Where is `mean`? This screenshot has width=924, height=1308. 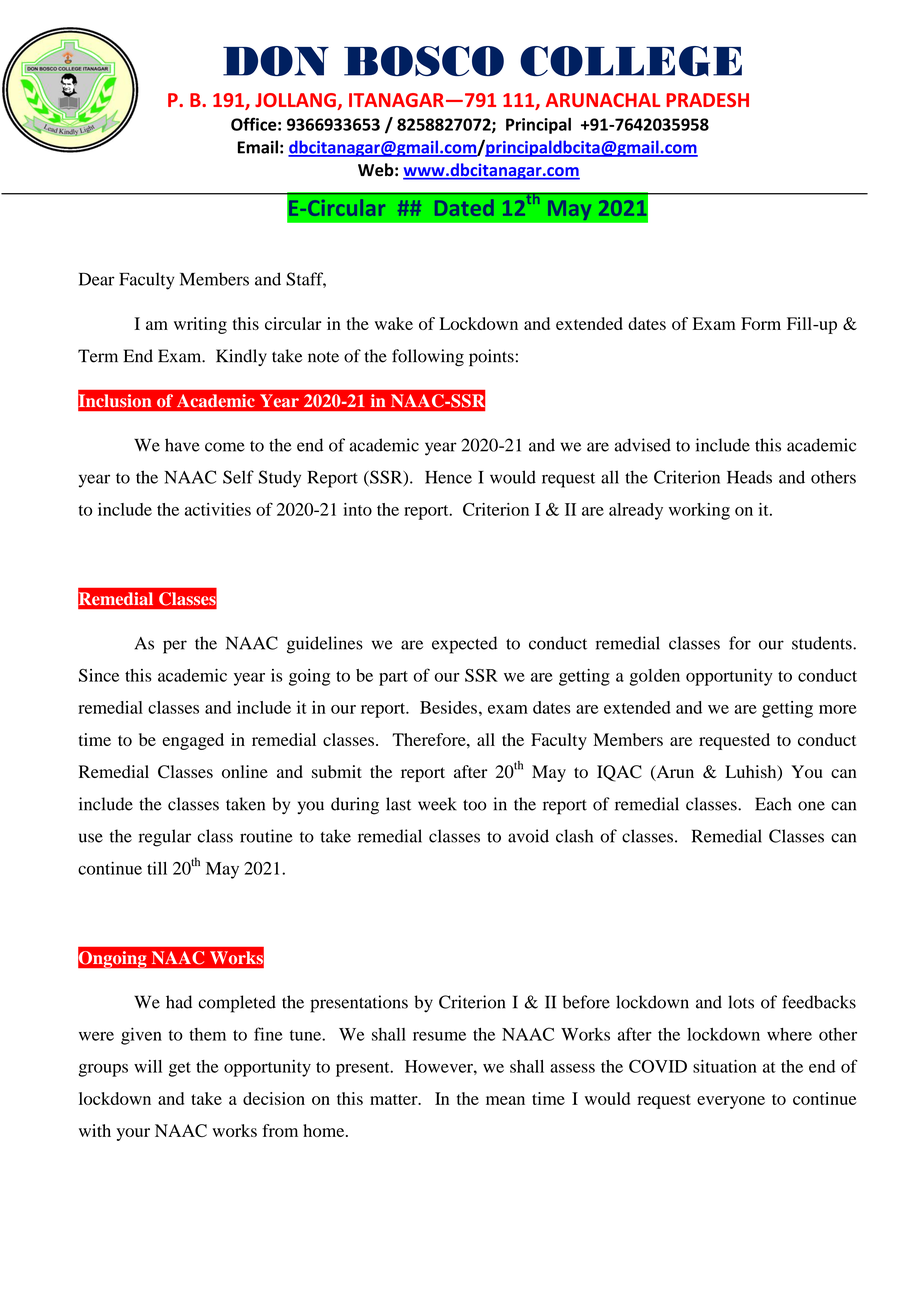
mean is located at coordinates (505, 1100).
